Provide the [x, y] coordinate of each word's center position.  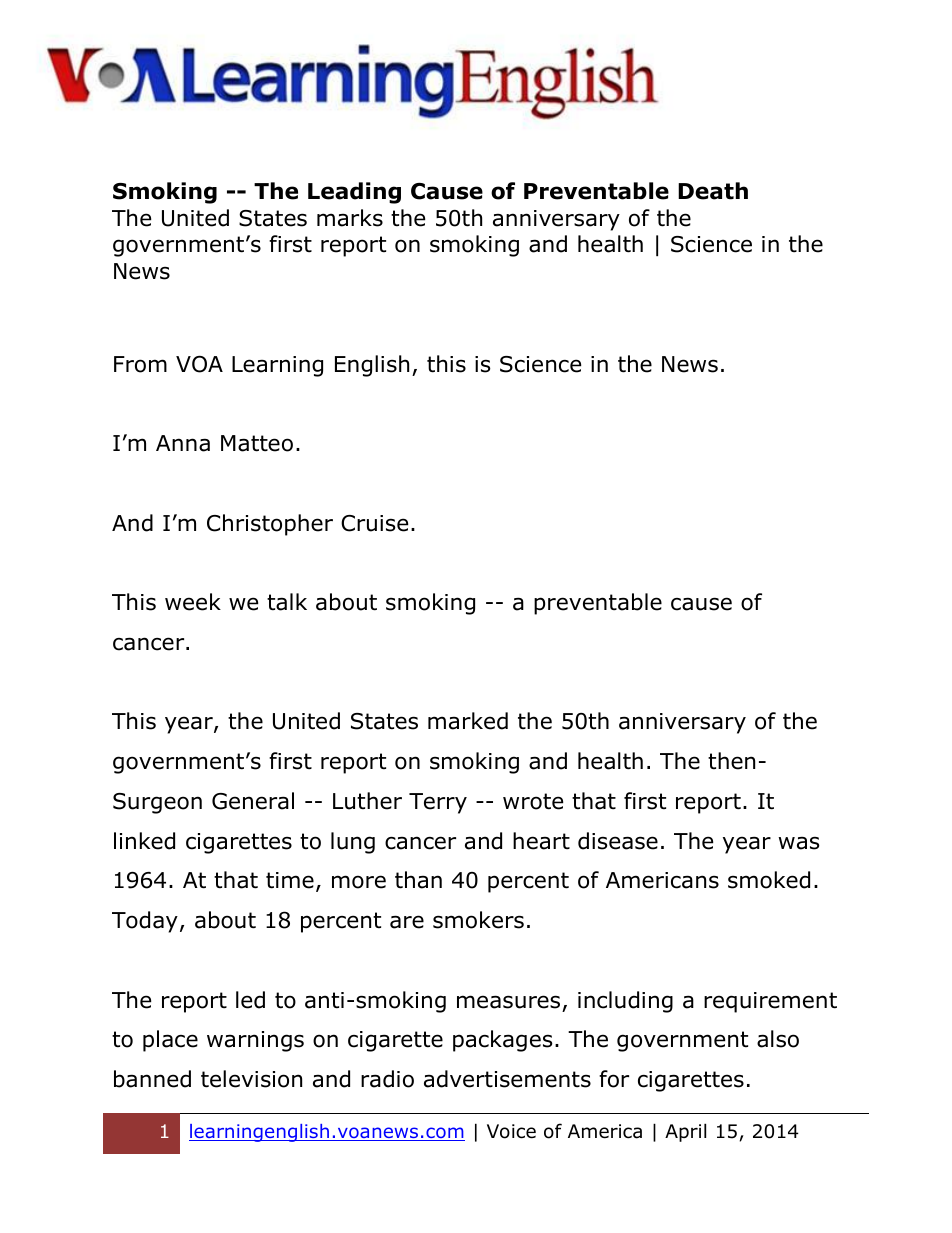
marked [468, 721]
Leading [354, 193]
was [799, 843]
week [193, 602]
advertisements [507, 1079]
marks [350, 218]
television [251, 1079]
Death [713, 191]
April [685, 1132]
